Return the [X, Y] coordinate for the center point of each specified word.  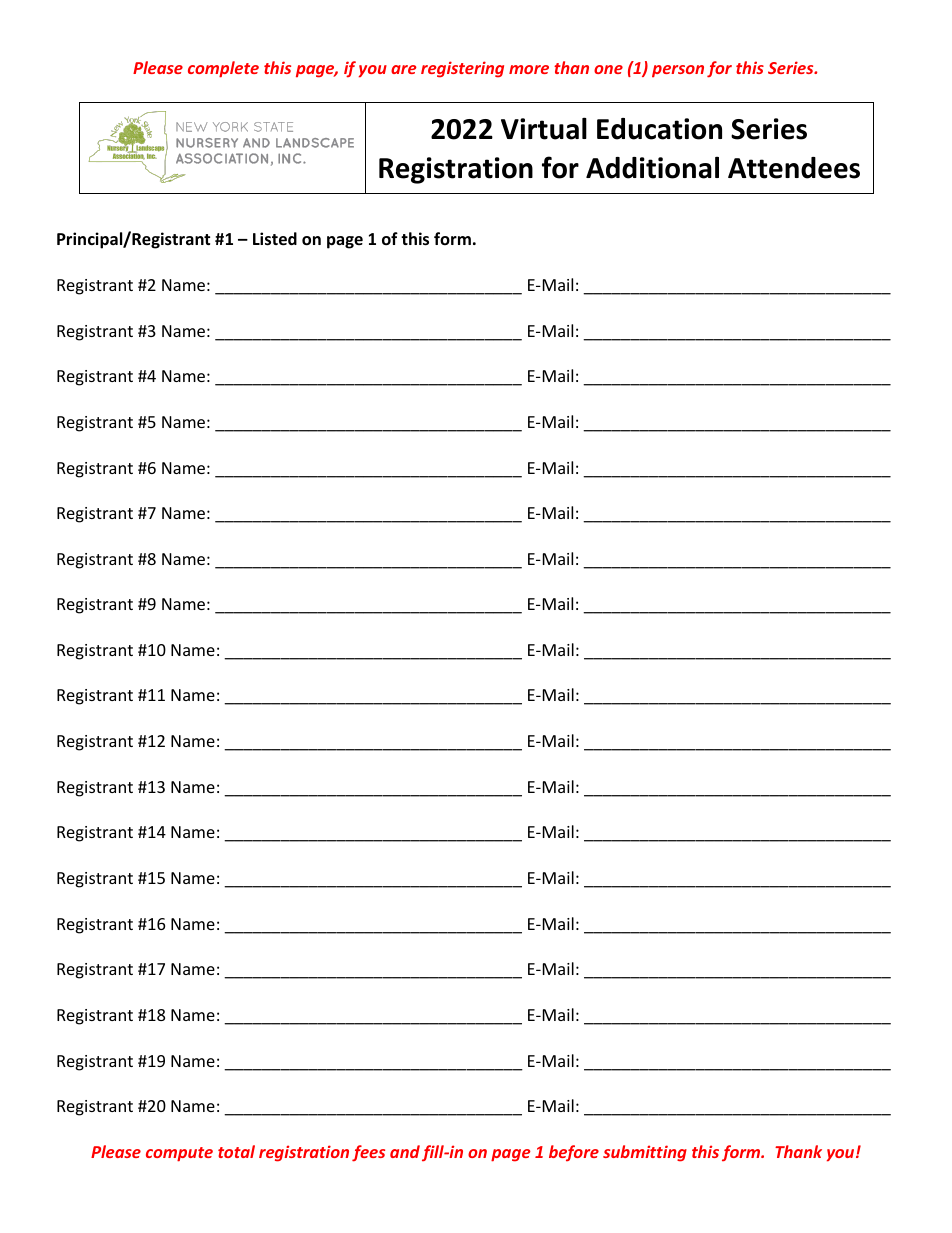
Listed [275, 239]
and [405, 1151]
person [678, 71]
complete [223, 69]
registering [462, 69]
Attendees [794, 168]
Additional [652, 167]
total [236, 1151]
